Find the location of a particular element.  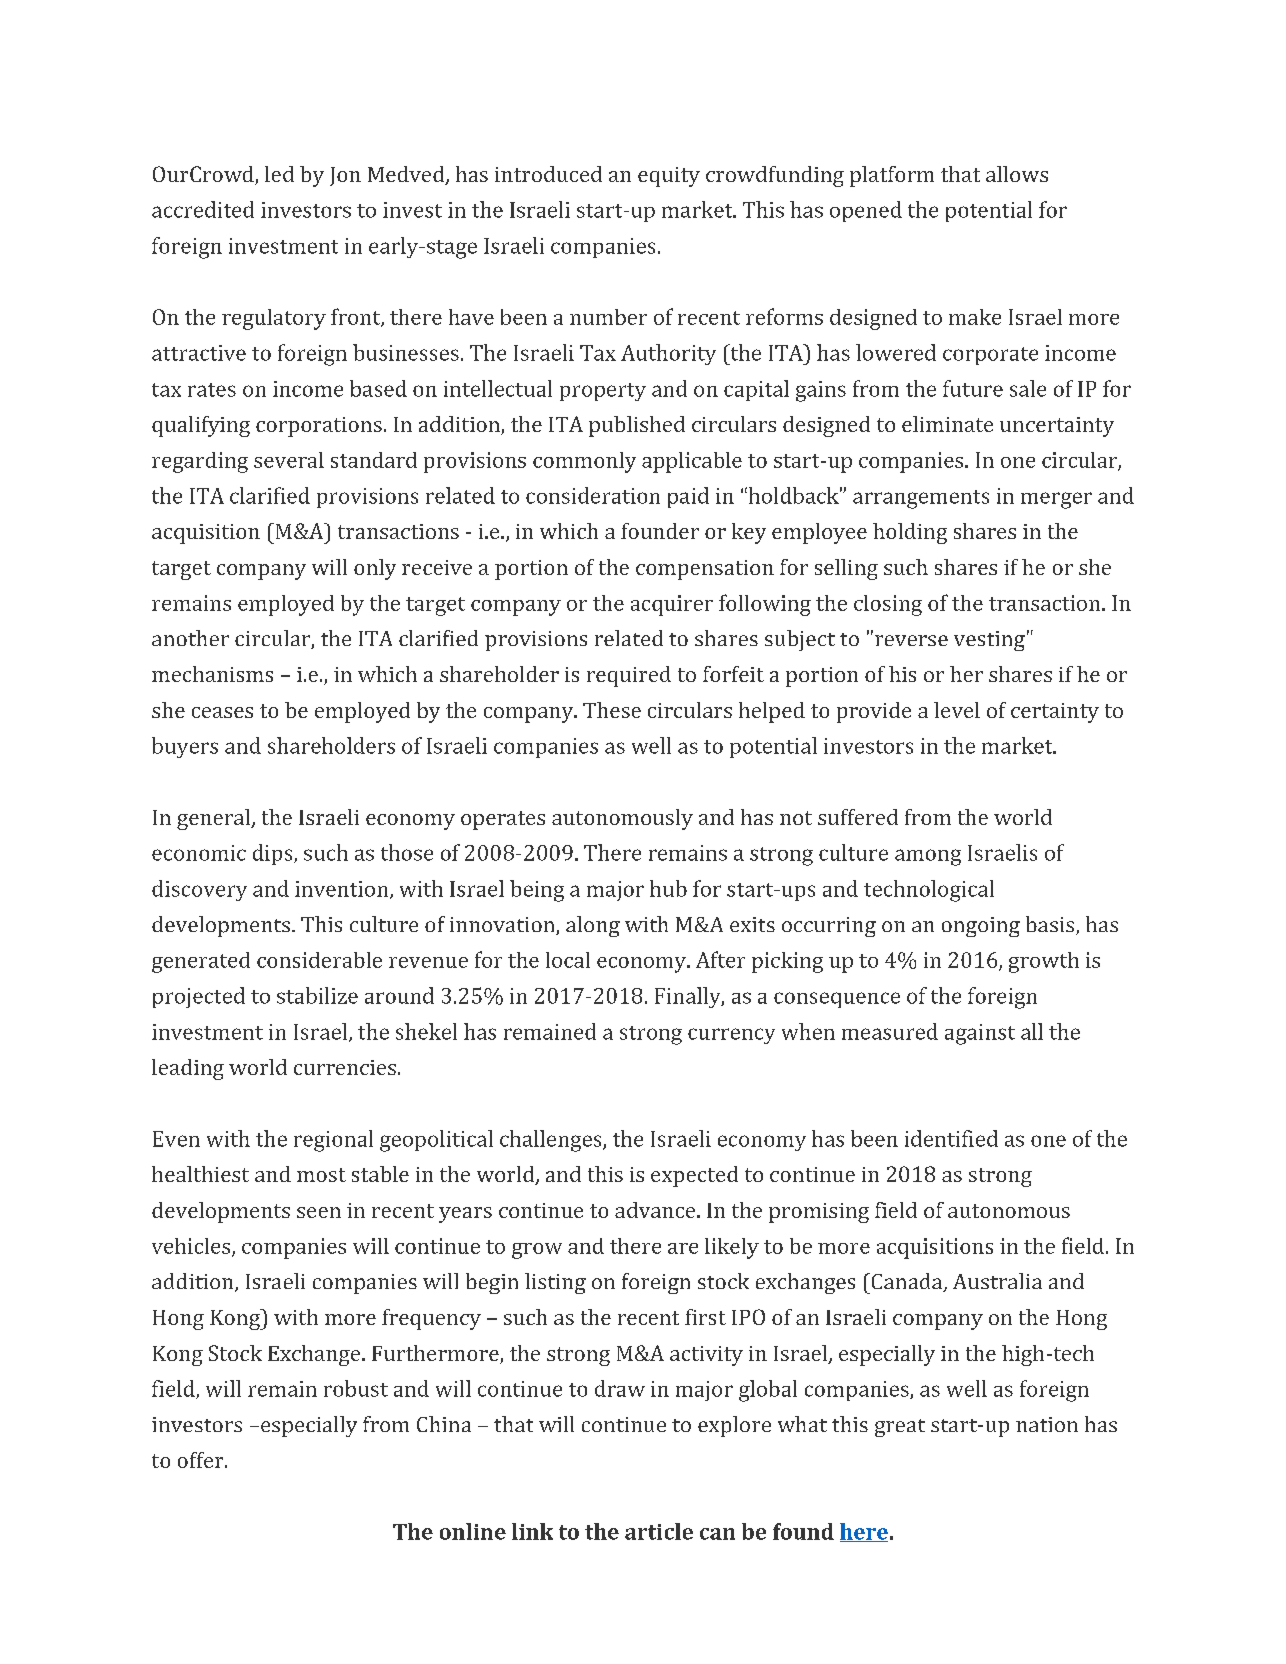

led is located at coordinates (279, 174).
